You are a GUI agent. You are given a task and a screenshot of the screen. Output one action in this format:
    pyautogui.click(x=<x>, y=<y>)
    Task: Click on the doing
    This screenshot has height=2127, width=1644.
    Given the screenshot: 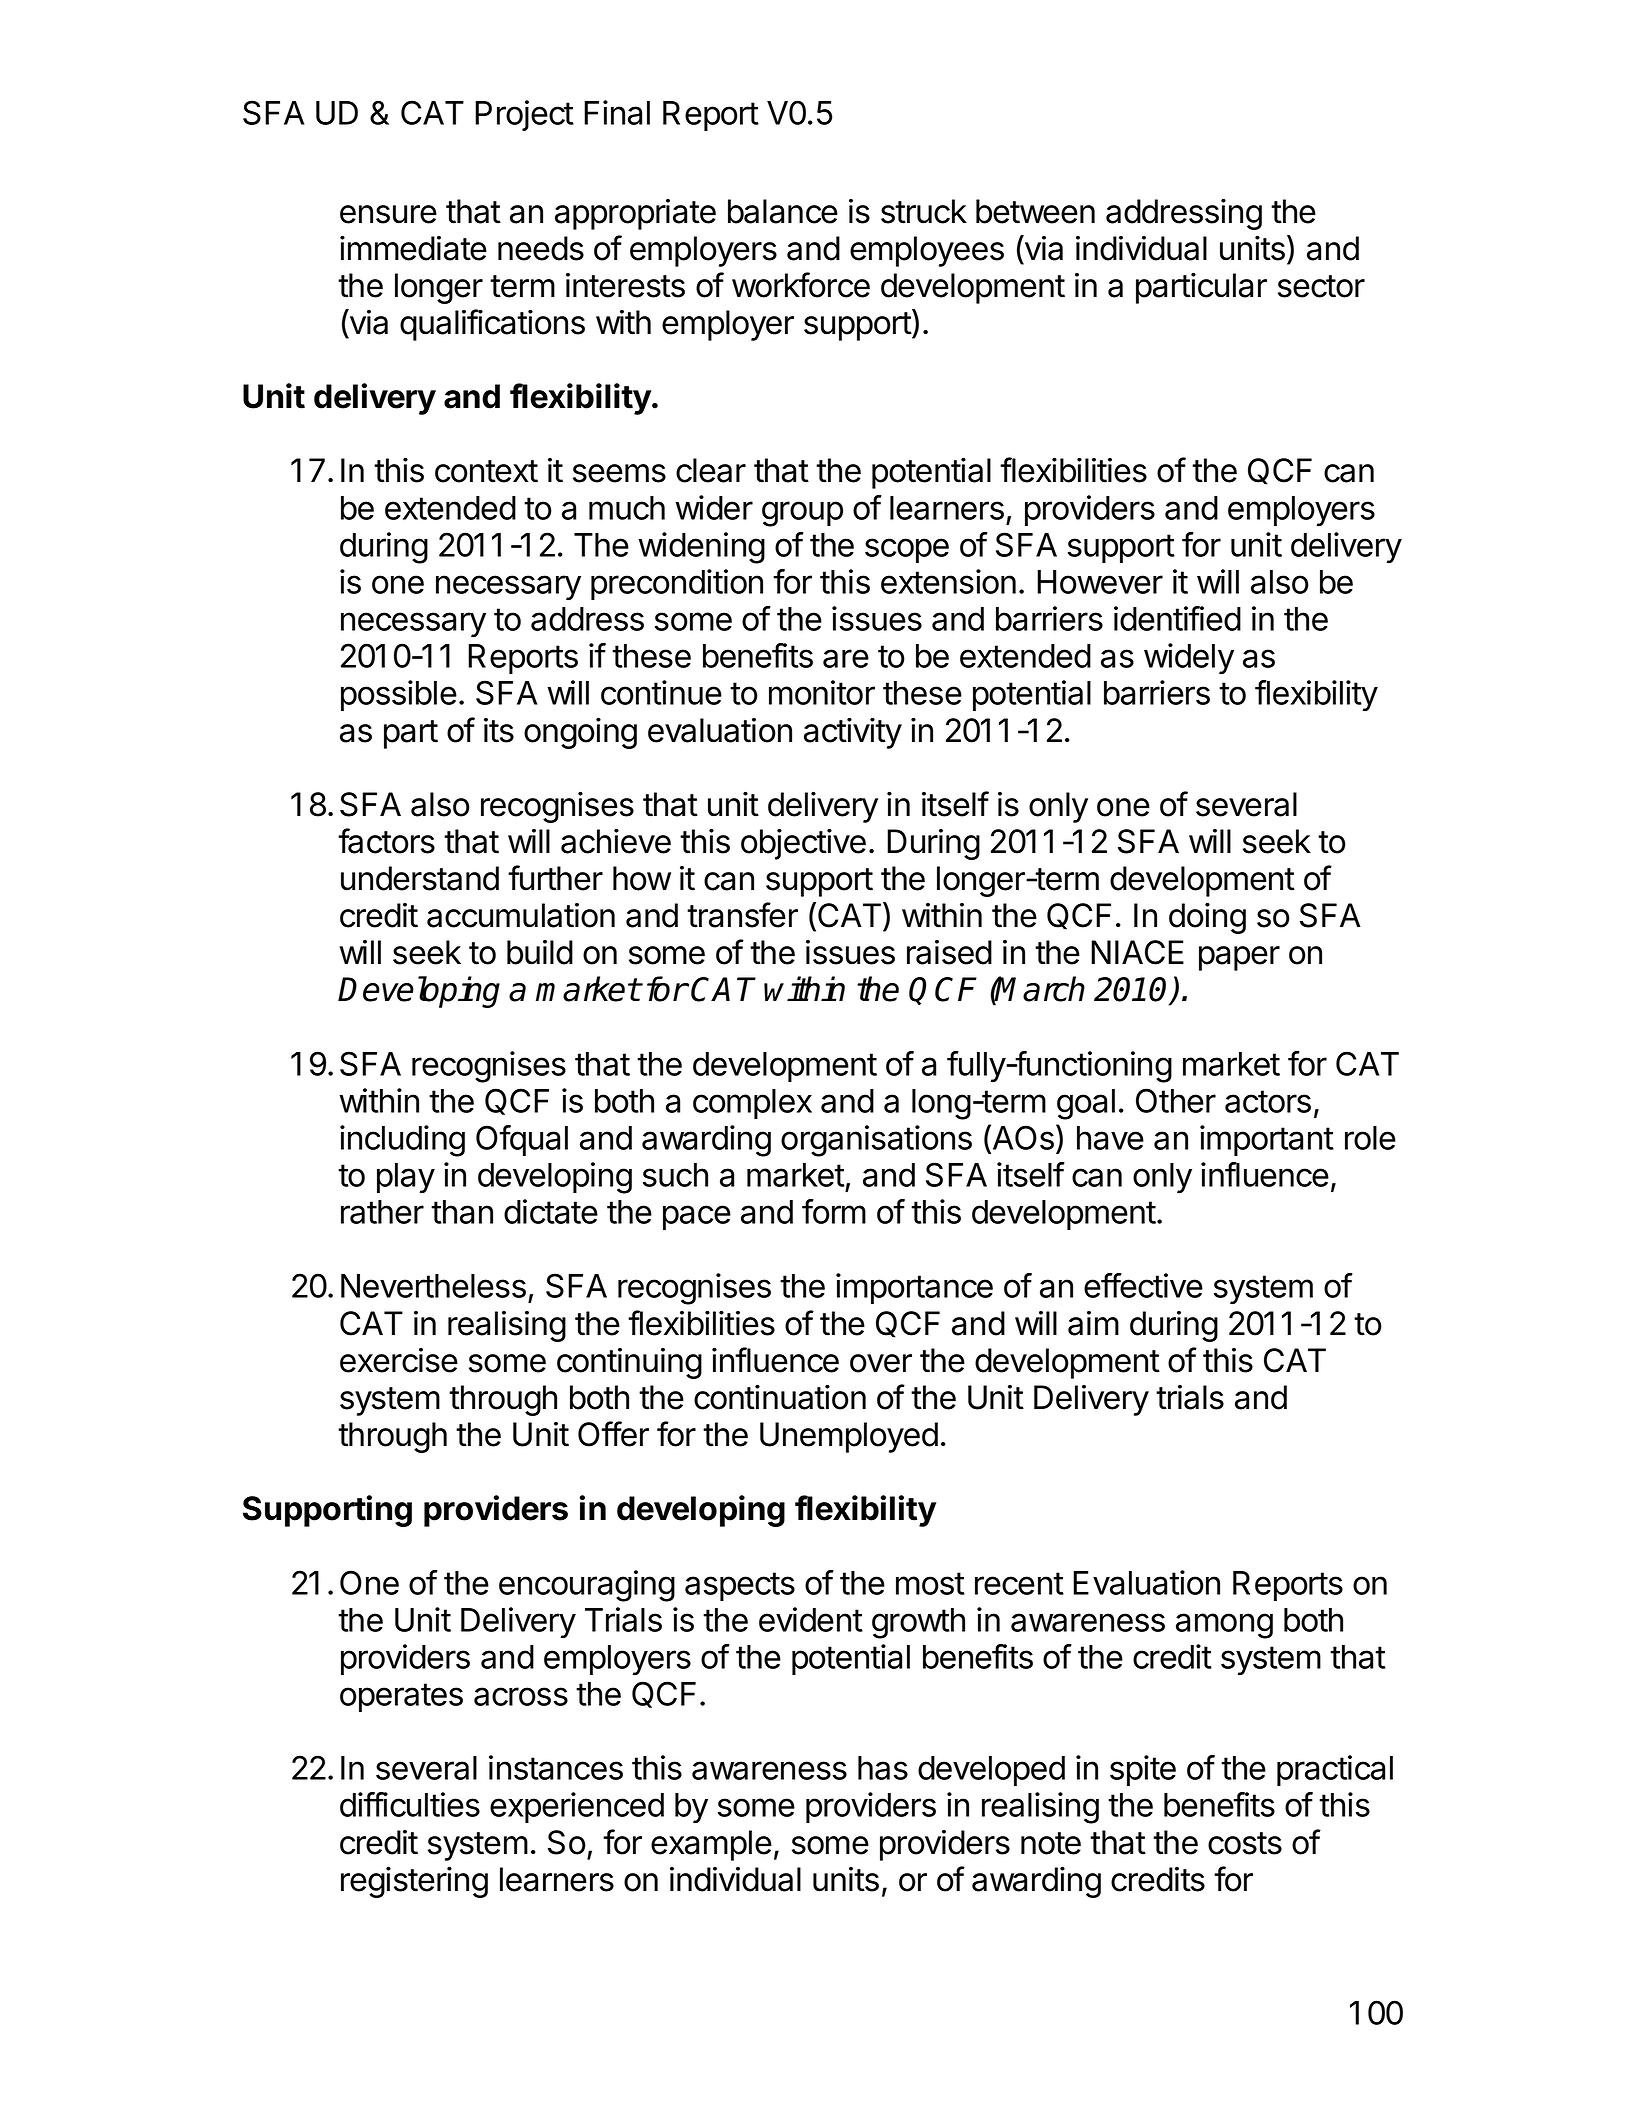 What is the action you would take?
    pyautogui.click(x=1207, y=918)
